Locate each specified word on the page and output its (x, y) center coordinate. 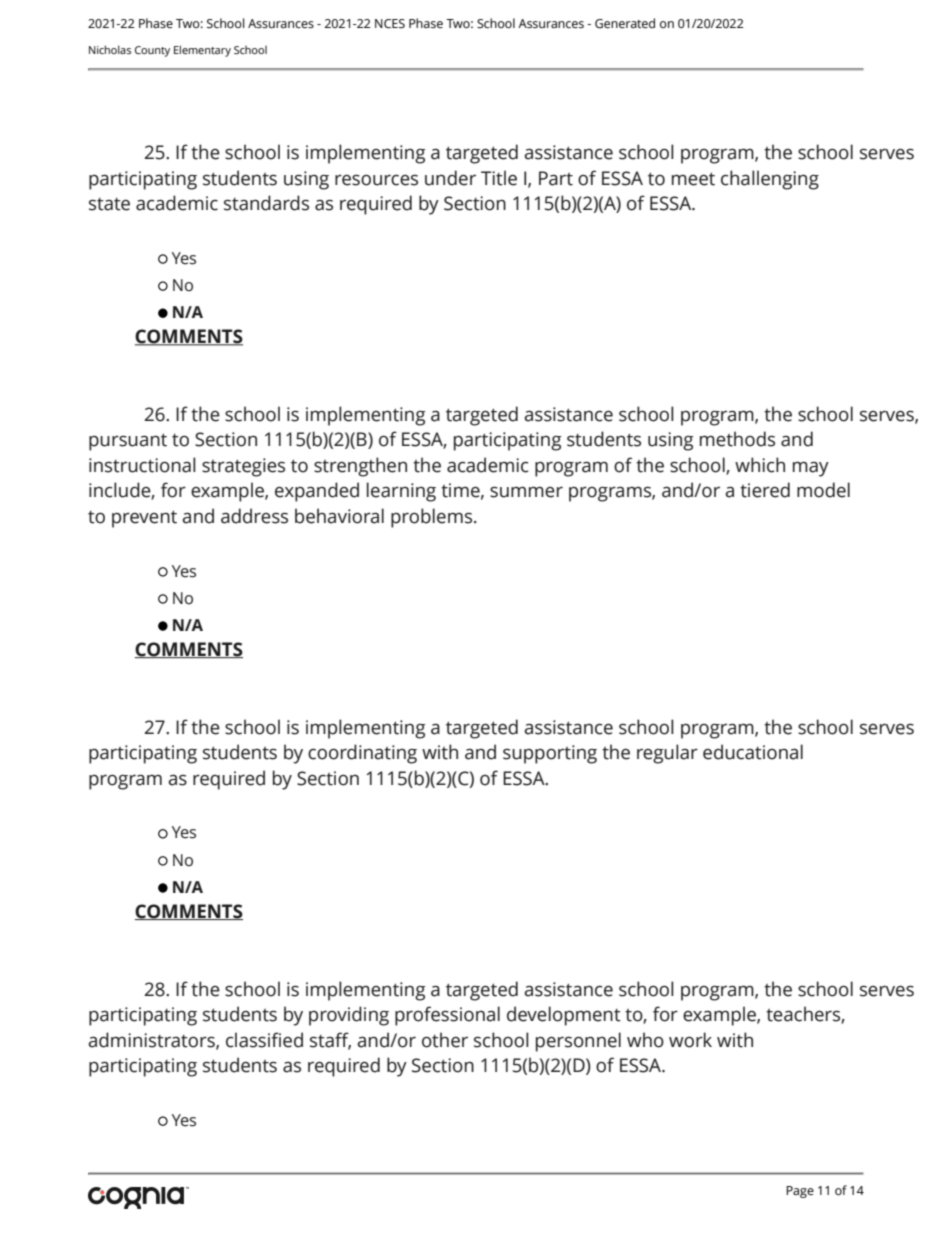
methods (737, 439)
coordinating (362, 754)
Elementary (202, 51)
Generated (625, 23)
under (450, 178)
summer (526, 492)
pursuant (128, 442)
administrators (152, 1040)
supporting (550, 754)
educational (753, 752)
